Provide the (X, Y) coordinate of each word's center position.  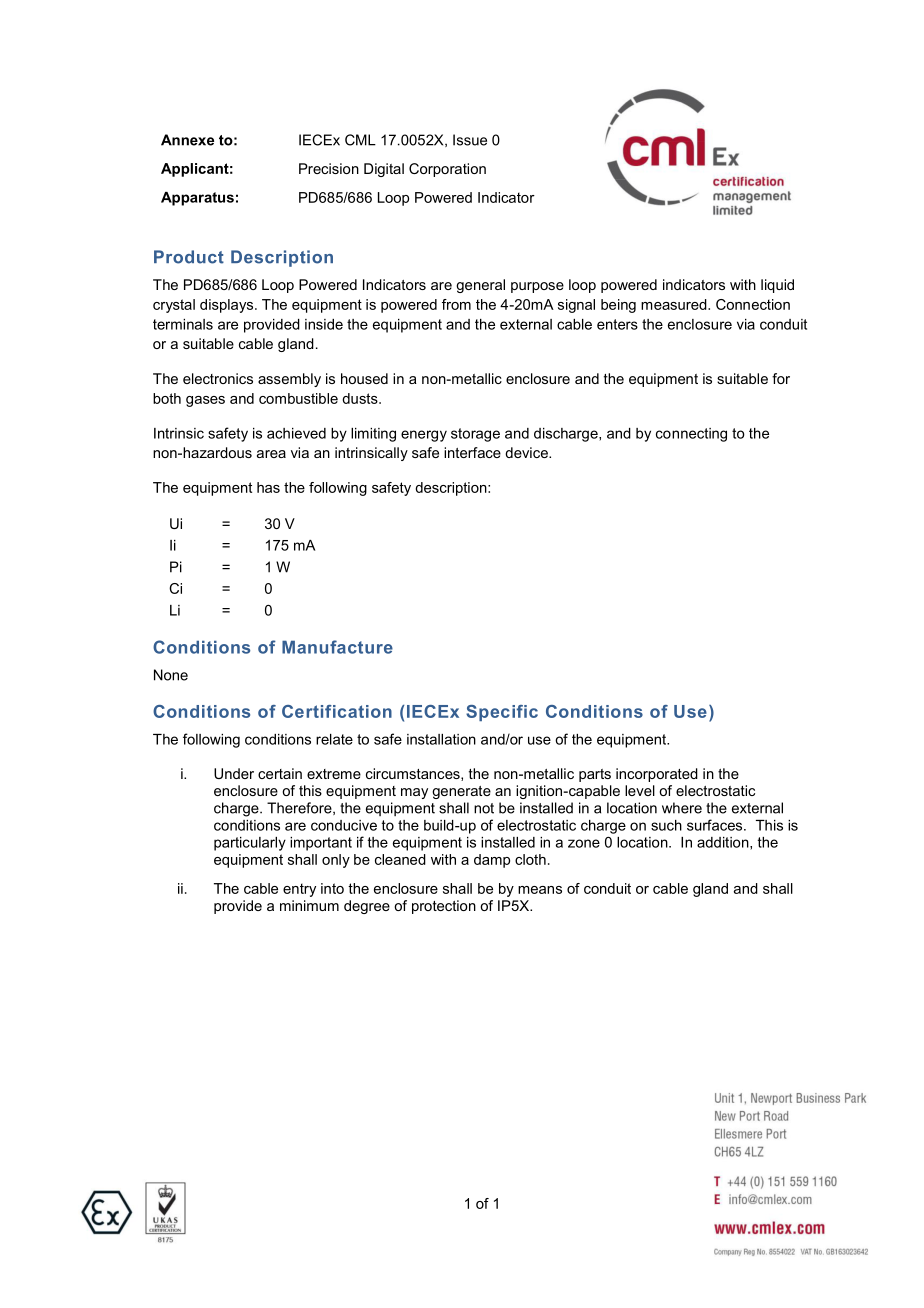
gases (205, 401)
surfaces (716, 825)
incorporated (657, 775)
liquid (777, 286)
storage (475, 435)
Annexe (187, 140)
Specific (502, 713)
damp (492, 861)
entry (299, 890)
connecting (691, 435)
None (171, 675)
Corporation (447, 170)
